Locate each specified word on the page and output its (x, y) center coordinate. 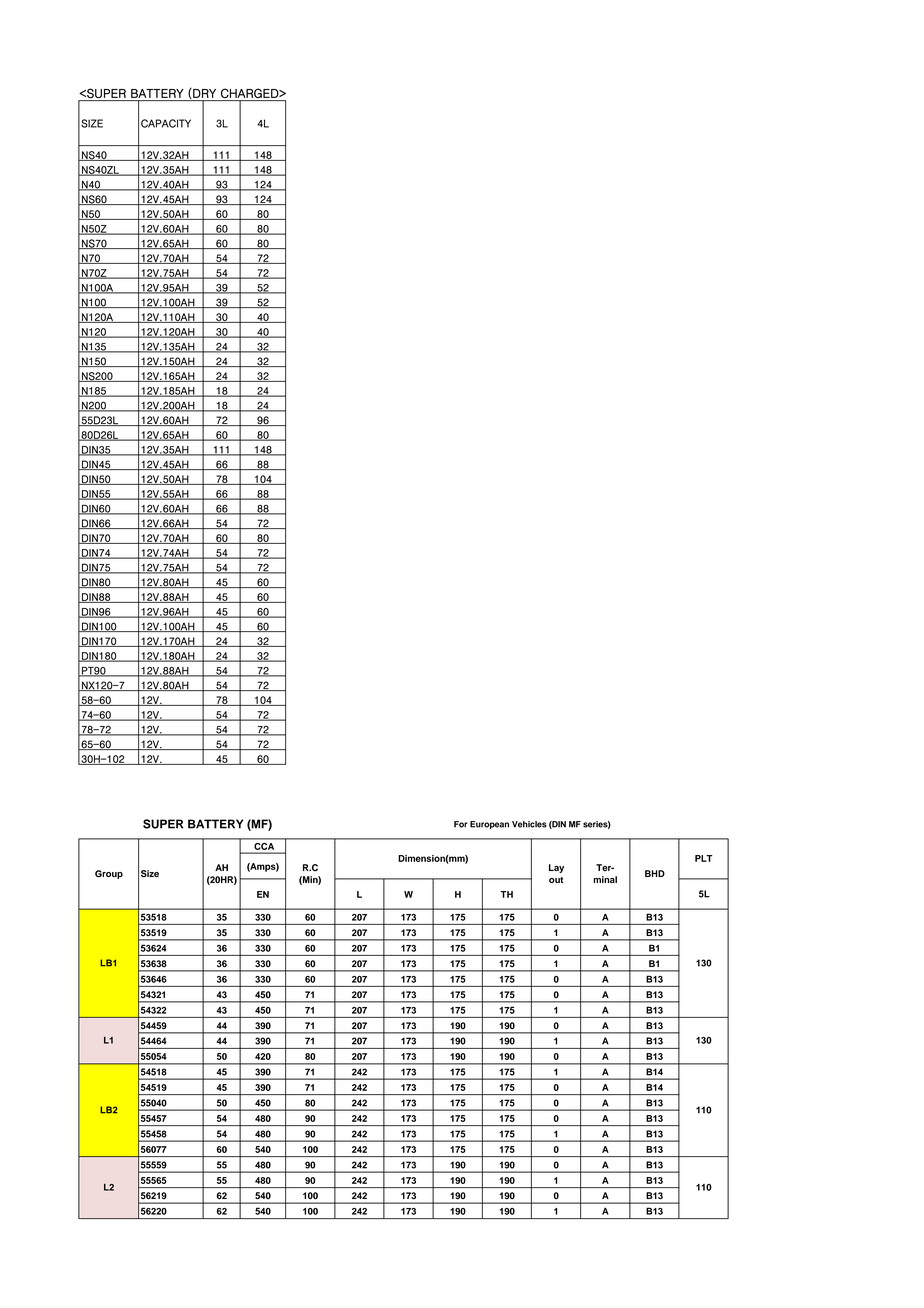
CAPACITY (166, 123)
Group (109, 874)
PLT (704, 858)
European (489, 825)
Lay (556, 868)
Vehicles (529, 824)
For (460, 824)
